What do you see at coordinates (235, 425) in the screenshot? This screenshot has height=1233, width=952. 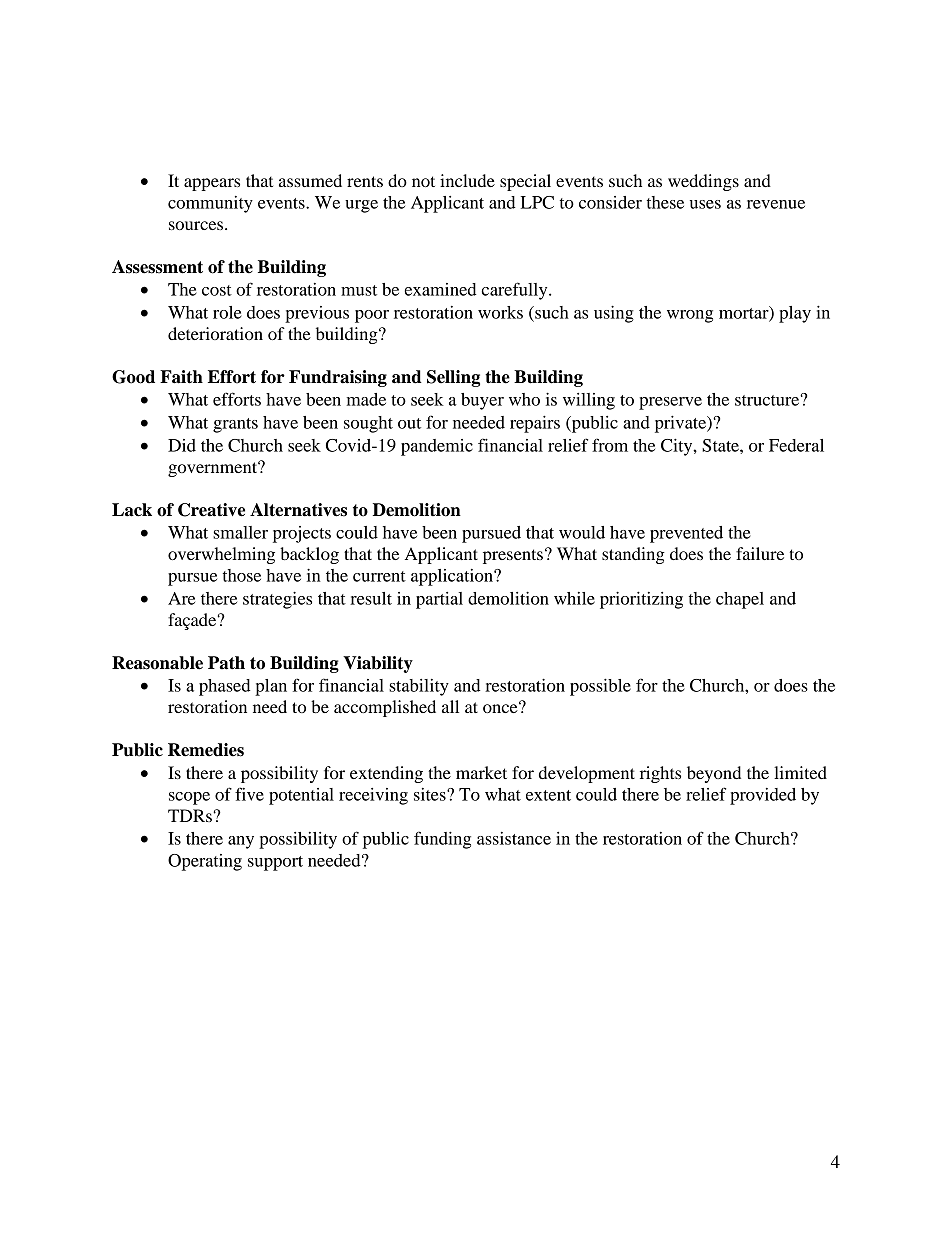 I see `grants` at bounding box center [235, 425].
